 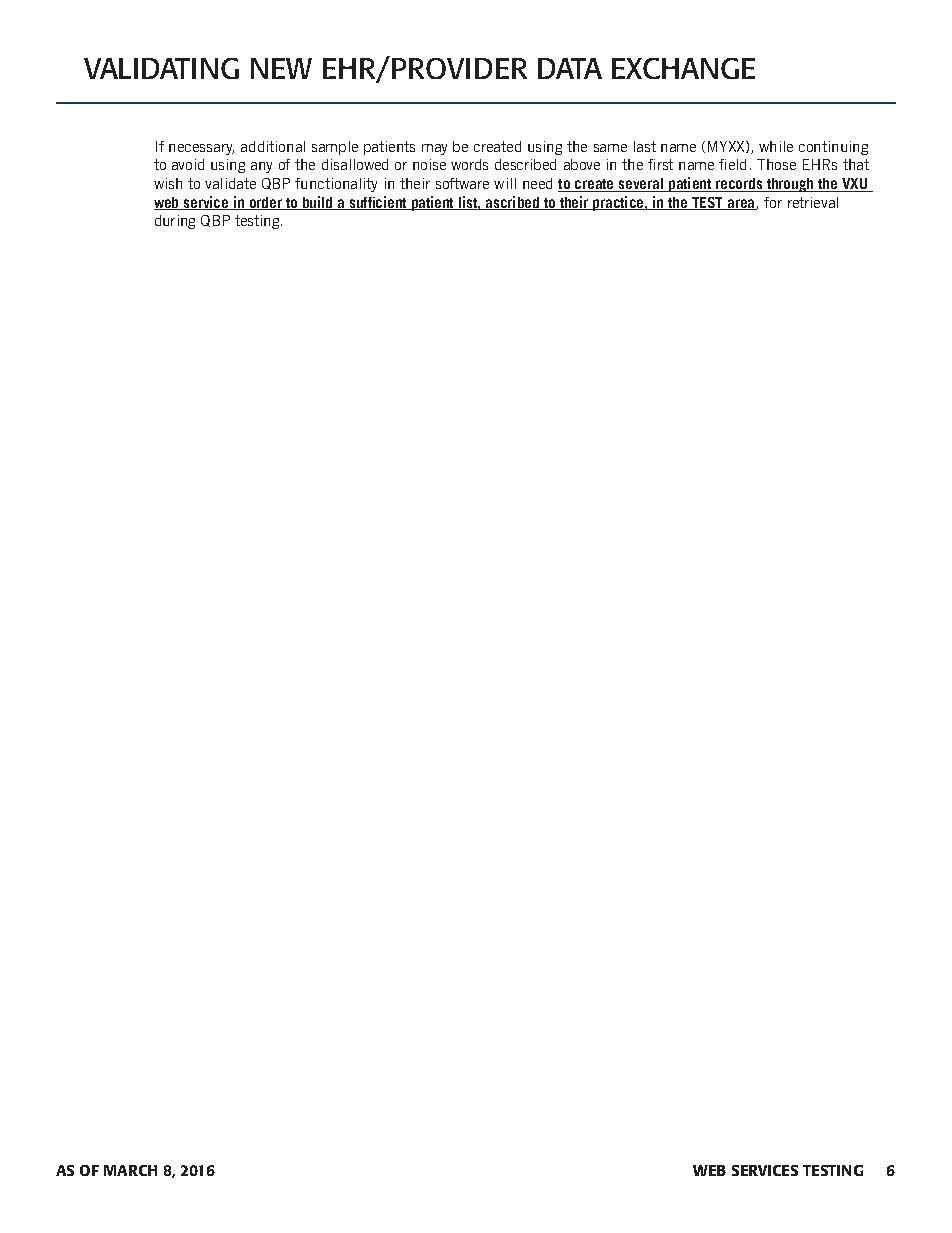 I want to click on during, so click(x=175, y=222).
